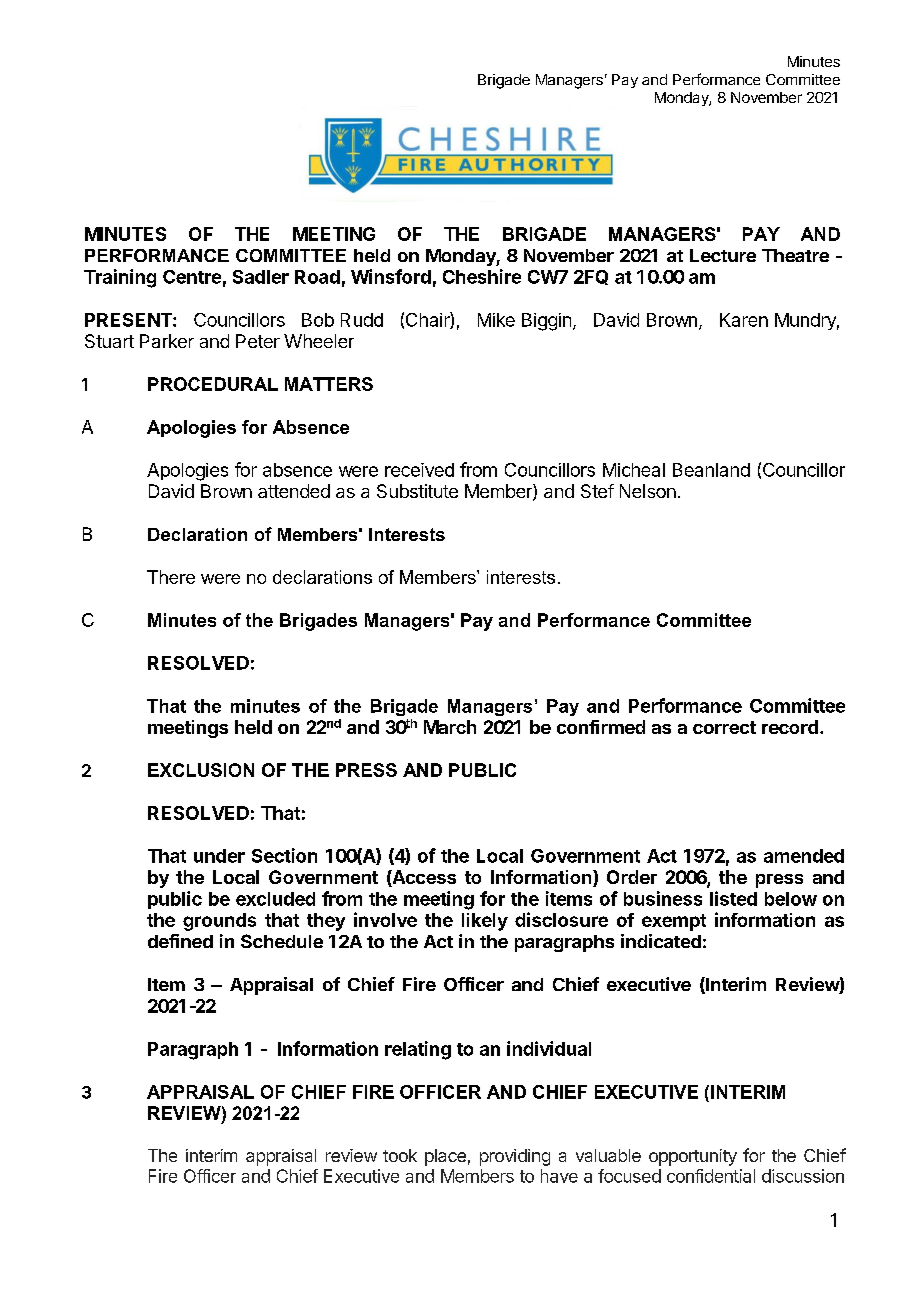 The width and height of the screenshot is (924, 1308). I want to click on took, so click(400, 1155).
